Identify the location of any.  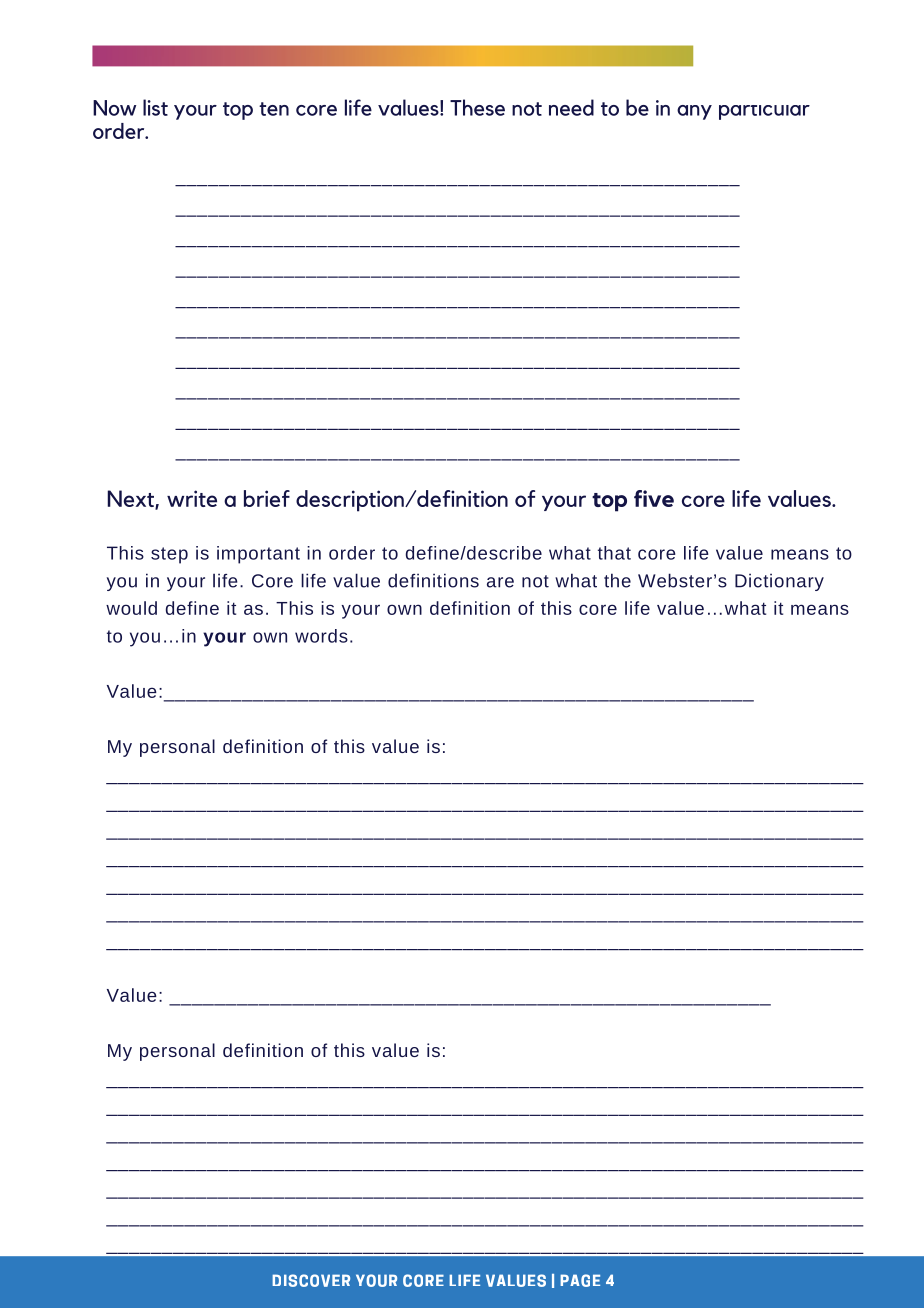
(694, 112).
